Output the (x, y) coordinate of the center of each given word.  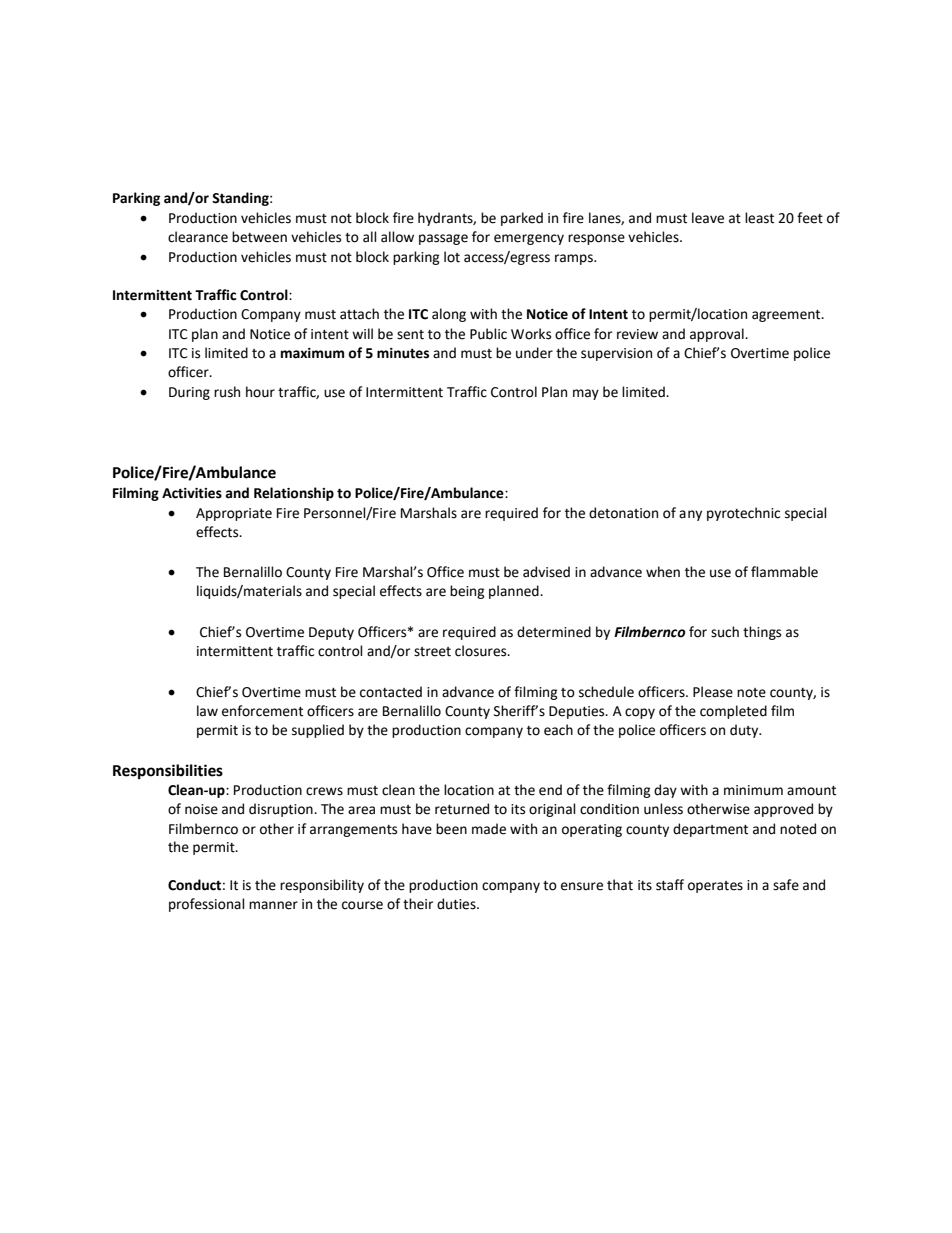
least (759, 218)
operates (715, 887)
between (259, 237)
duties (457, 904)
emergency (529, 239)
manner (273, 905)
